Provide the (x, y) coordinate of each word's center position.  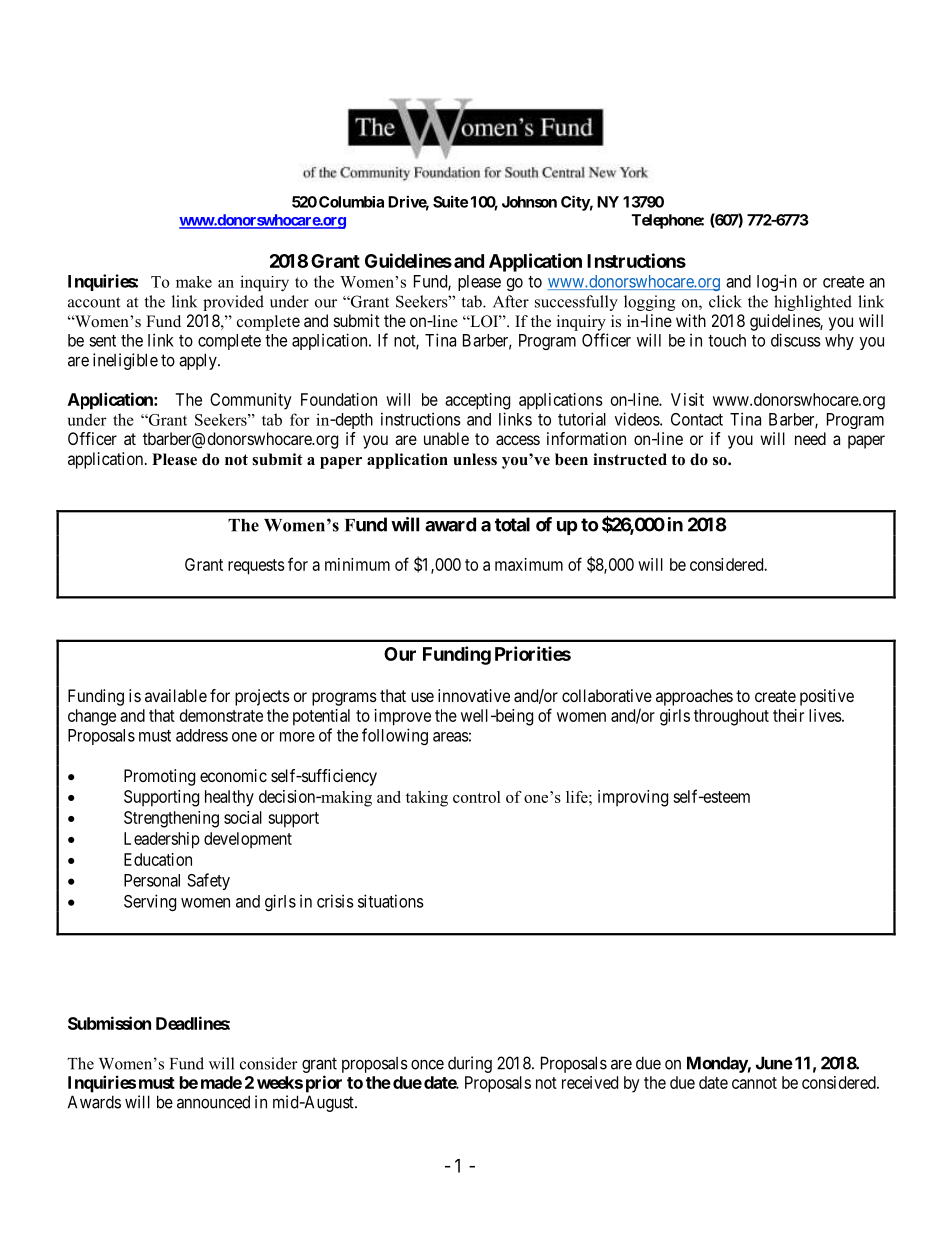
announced (213, 1102)
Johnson (529, 202)
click (725, 301)
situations (391, 901)
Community (251, 401)
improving (633, 798)
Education (158, 859)
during (470, 1064)
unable (446, 438)
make (194, 282)
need (810, 438)
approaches (694, 697)
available (176, 695)
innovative (474, 695)
